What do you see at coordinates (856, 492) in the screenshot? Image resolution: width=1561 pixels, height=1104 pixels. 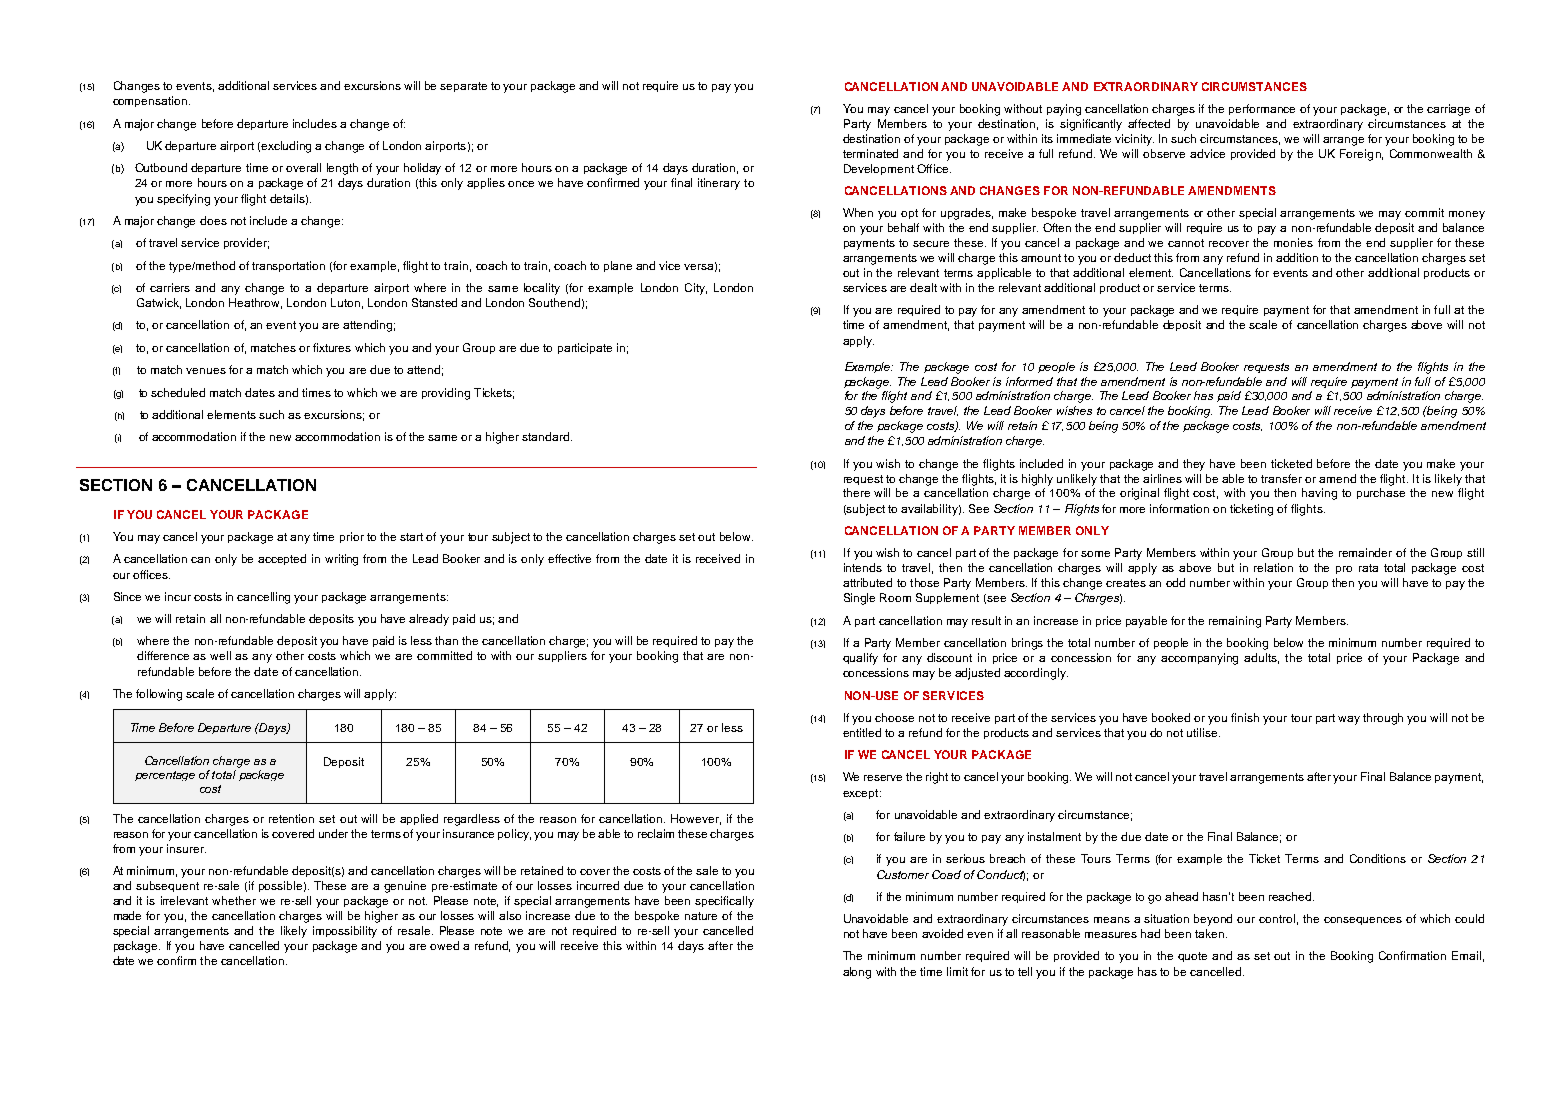 I see `there` at bounding box center [856, 492].
